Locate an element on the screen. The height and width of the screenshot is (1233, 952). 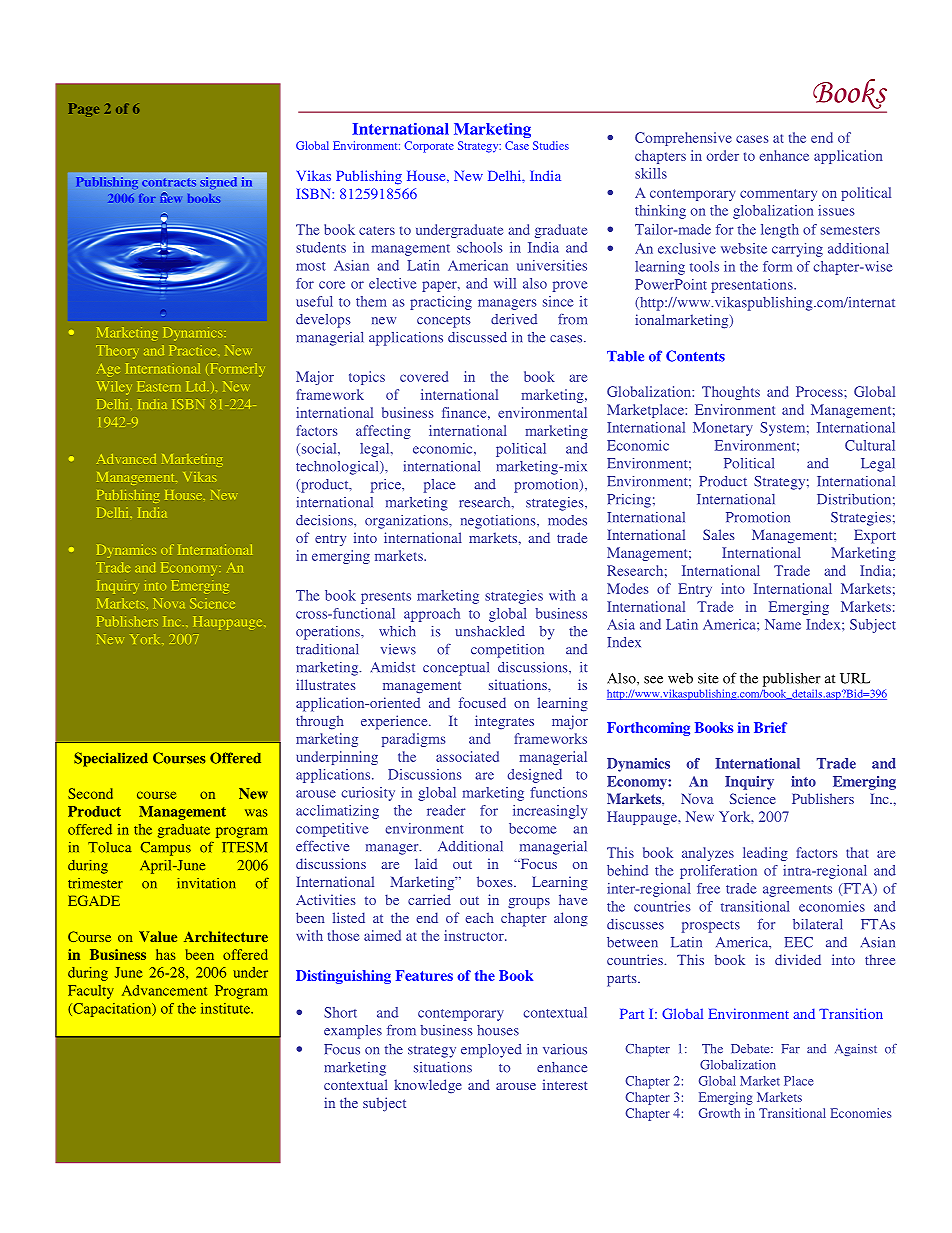
operations is located at coordinates (329, 633).
